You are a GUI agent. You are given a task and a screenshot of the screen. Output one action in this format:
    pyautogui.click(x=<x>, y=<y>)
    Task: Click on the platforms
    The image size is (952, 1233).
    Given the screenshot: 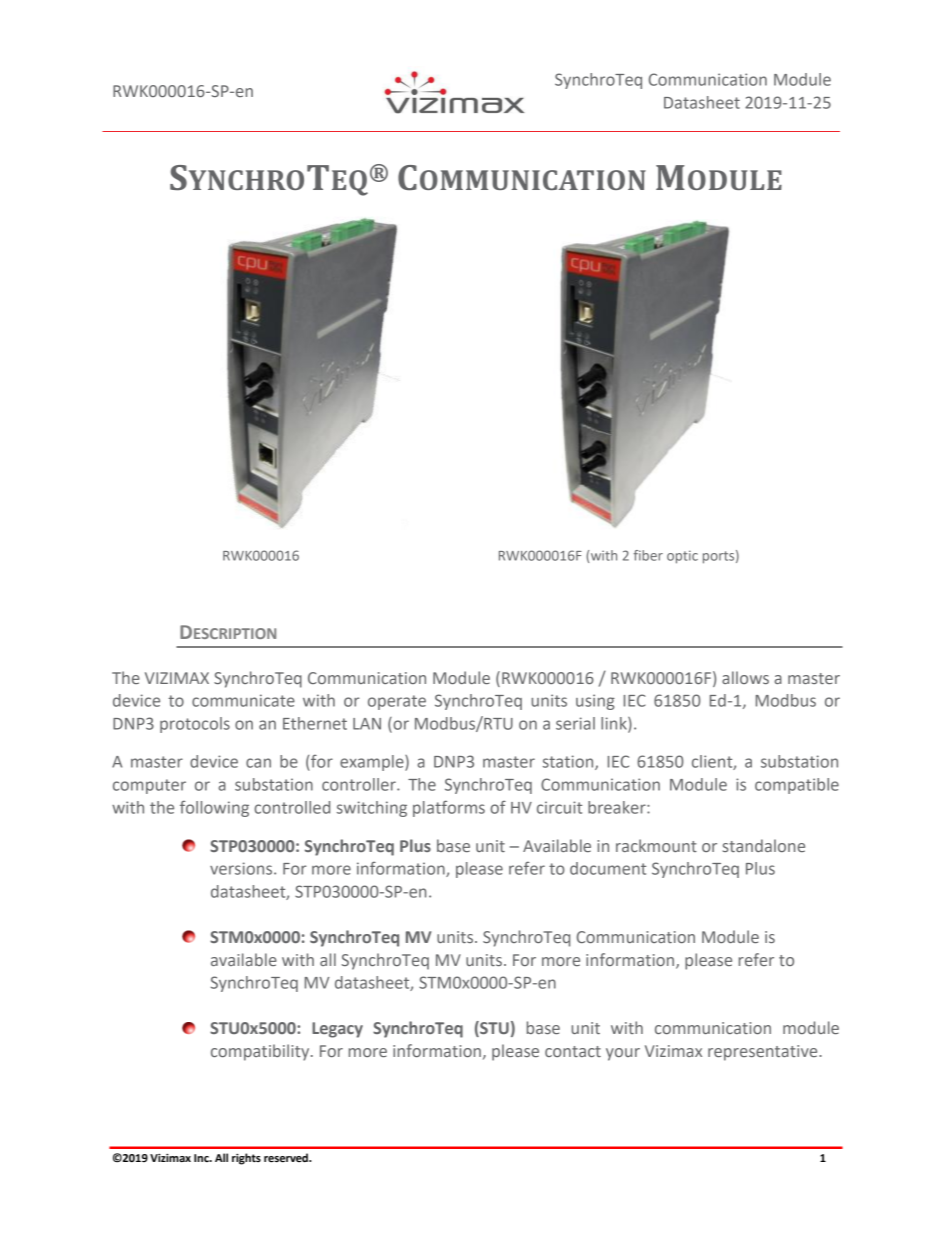 What is the action you would take?
    pyautogui.click(x=449, y=808)
